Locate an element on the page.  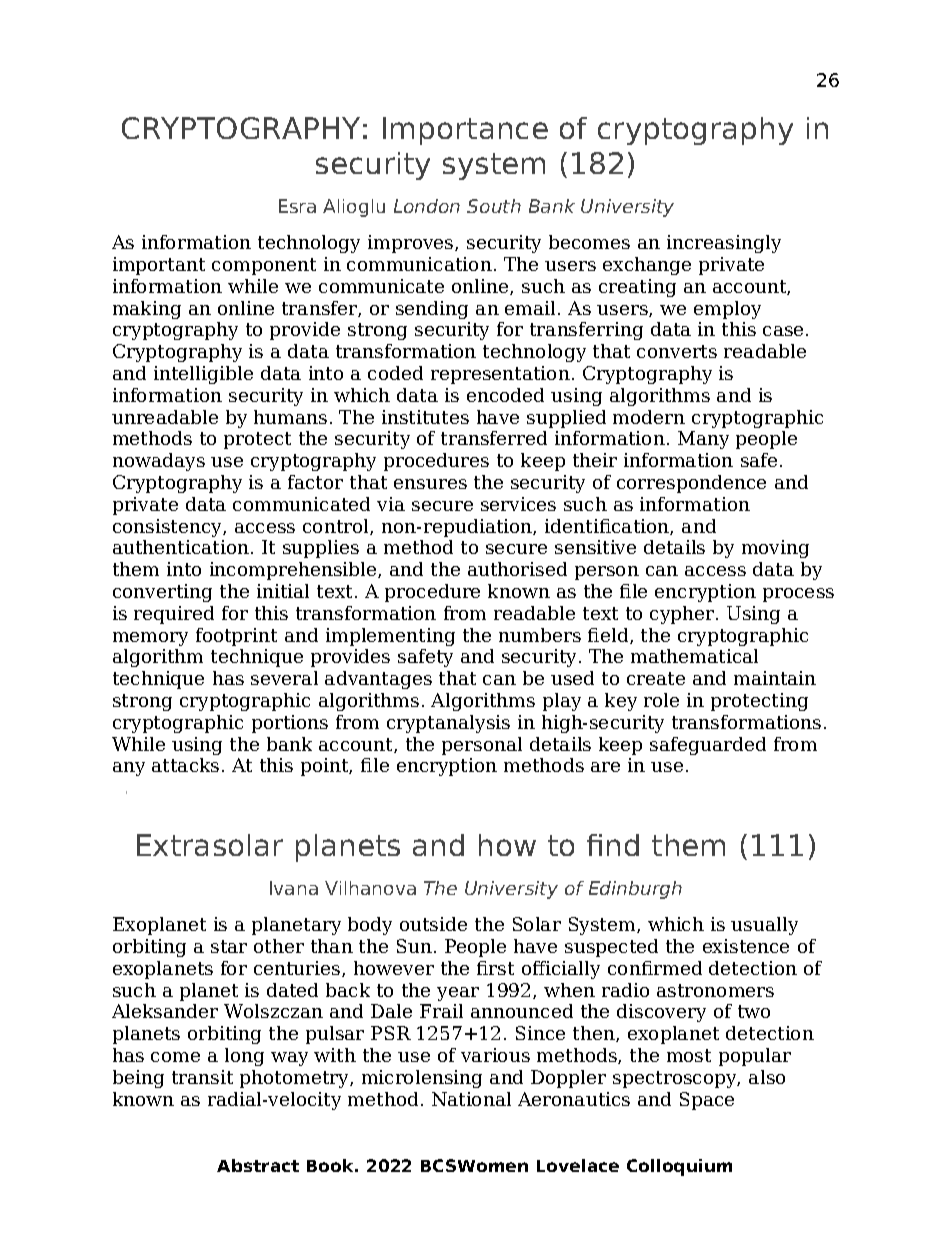
cypher is located at coordinates (683, 615).
